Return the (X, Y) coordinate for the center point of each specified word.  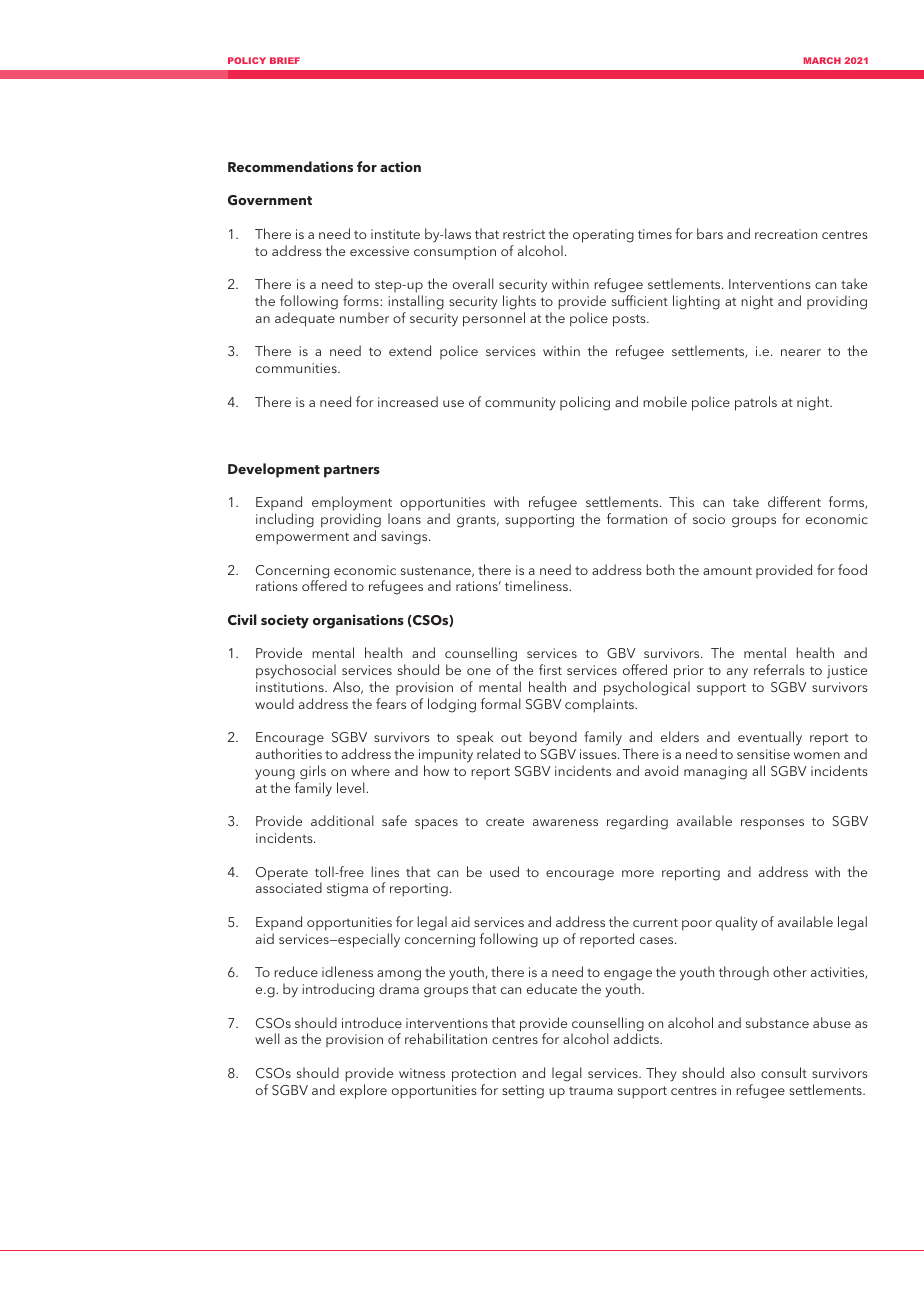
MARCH (822, 60)
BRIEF (285, 60)
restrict (524, 234)
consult (784, 1072)
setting (523, 1092)
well (267, 1038)
